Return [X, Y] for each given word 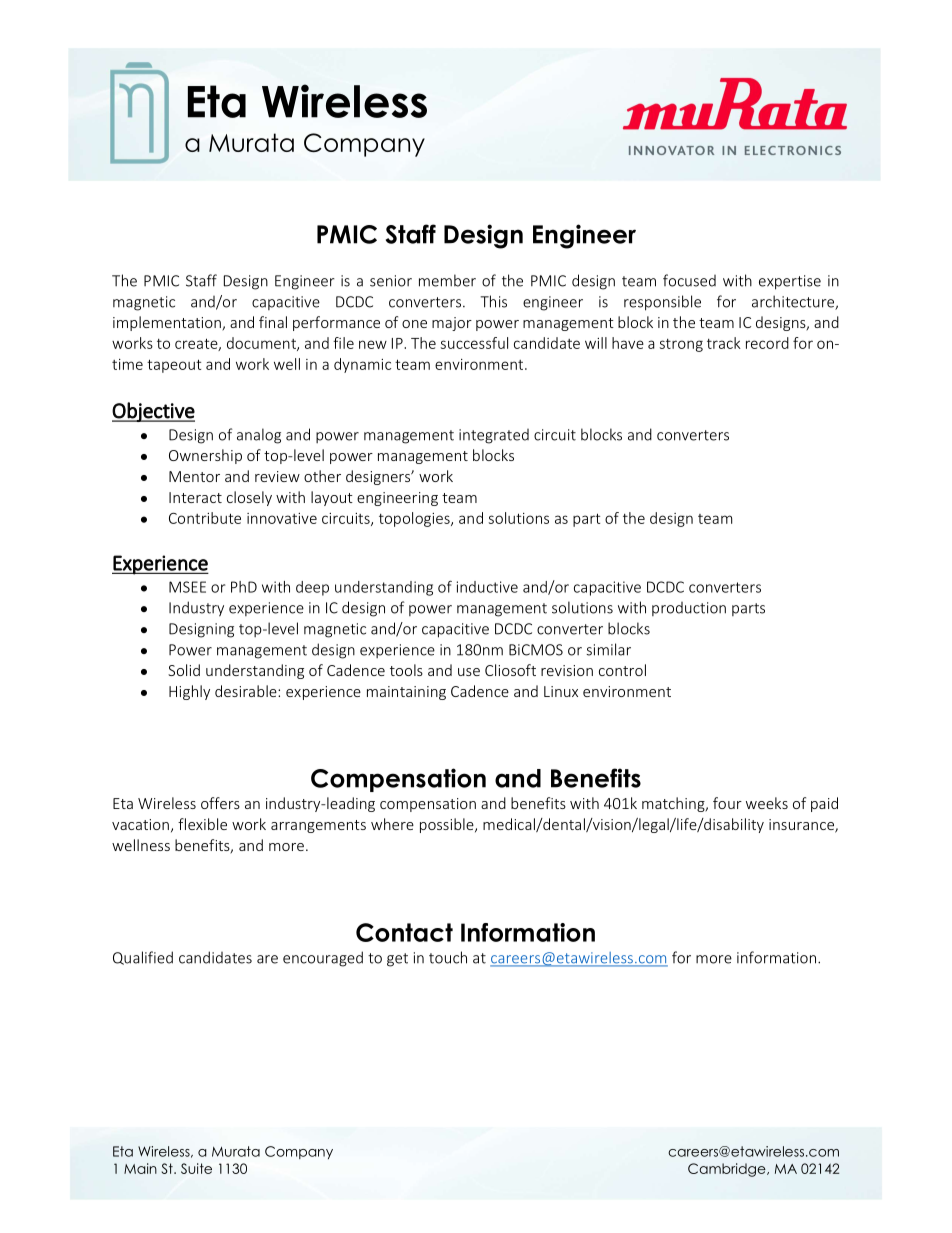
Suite [196, 1168]
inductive [487, 587]
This [494, 301]
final [273, 322]
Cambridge [728, 1170]
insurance [802, 826]
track [724, 343]
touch [448, 957]
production [689, 609]
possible [448, 825]
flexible [202, 824]
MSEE [187, 587]
